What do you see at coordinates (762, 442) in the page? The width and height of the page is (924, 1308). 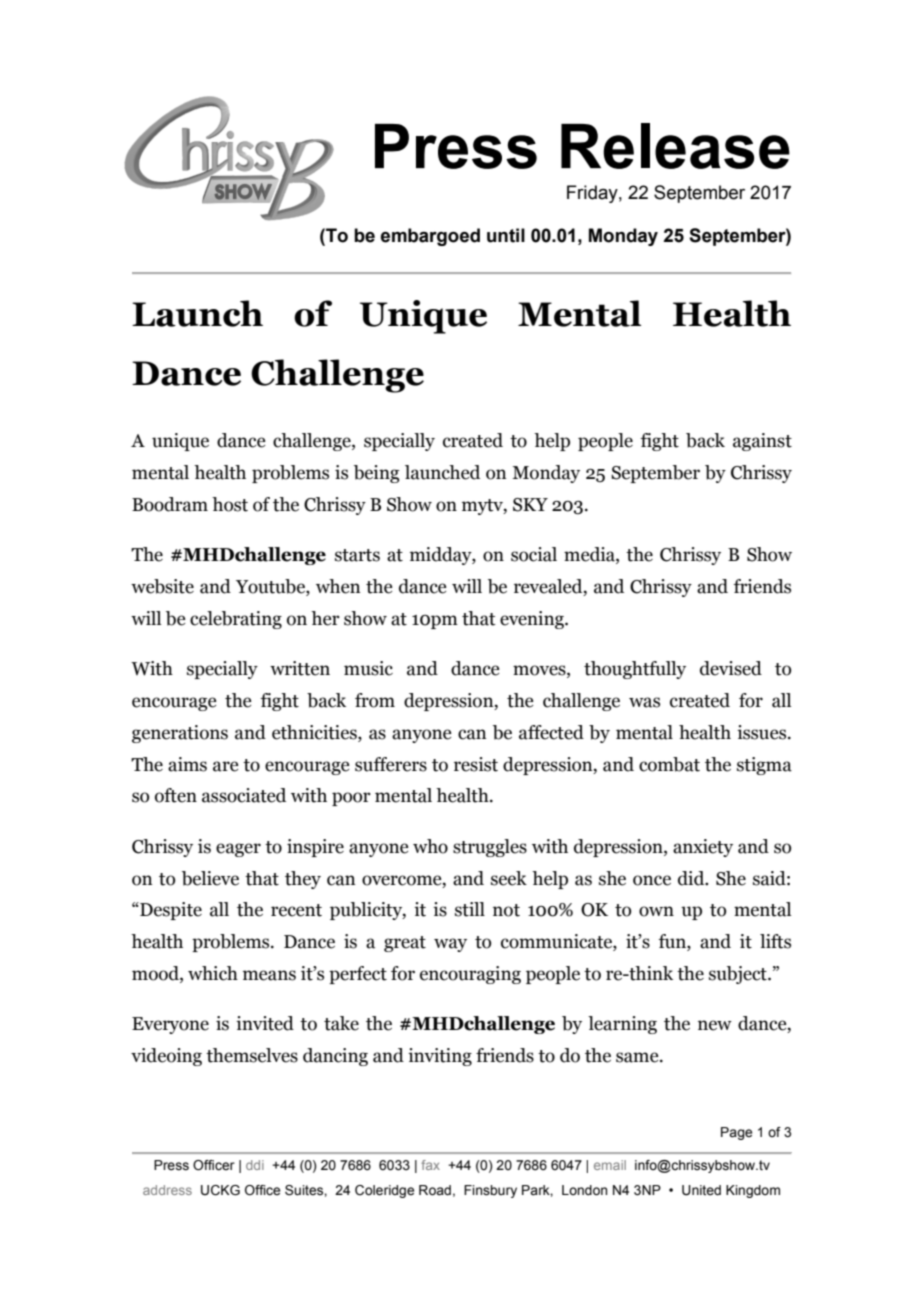 I see `against` at bounding box center [762, 442].
